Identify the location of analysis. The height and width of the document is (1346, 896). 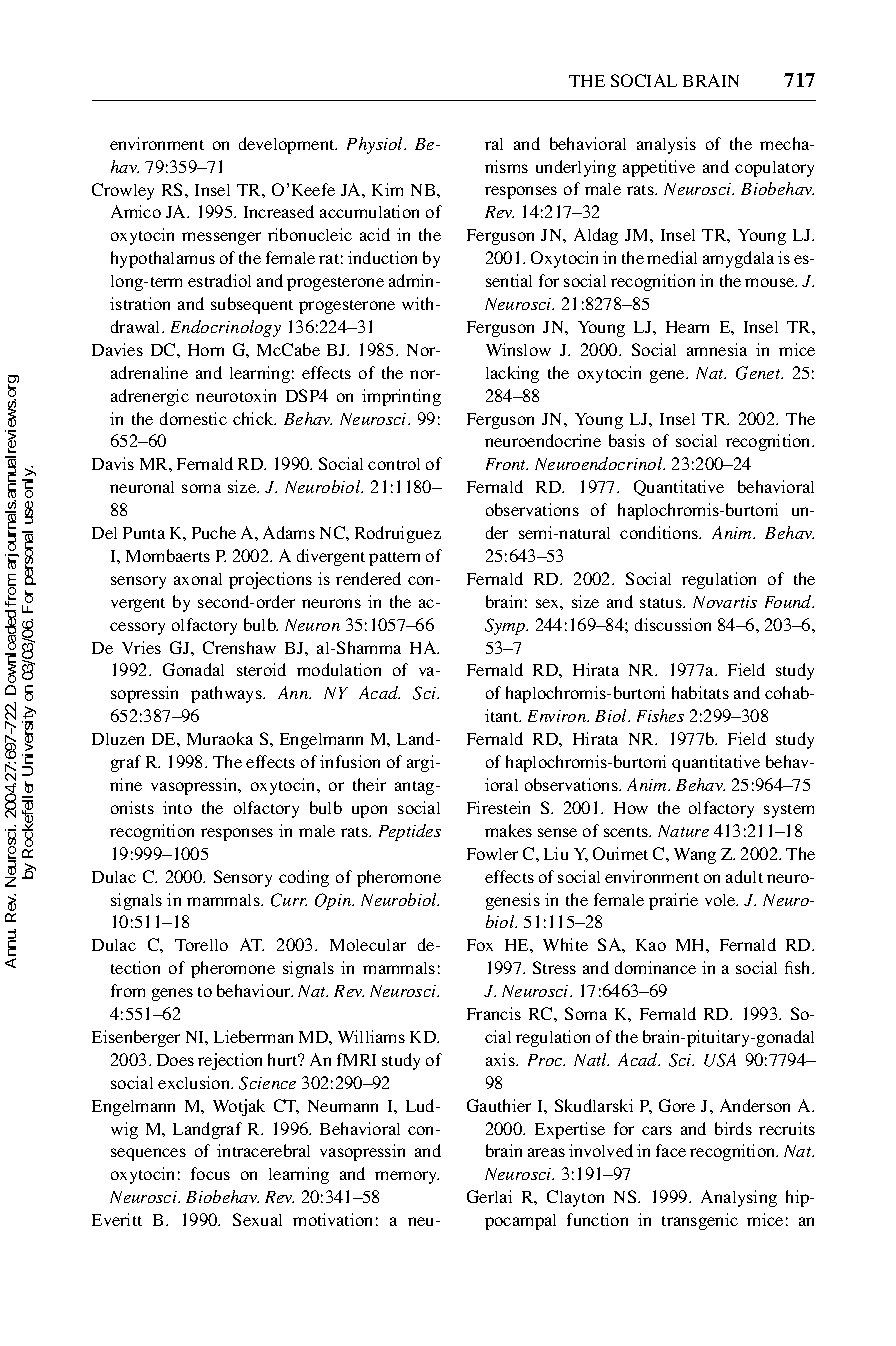
(666, 145).
